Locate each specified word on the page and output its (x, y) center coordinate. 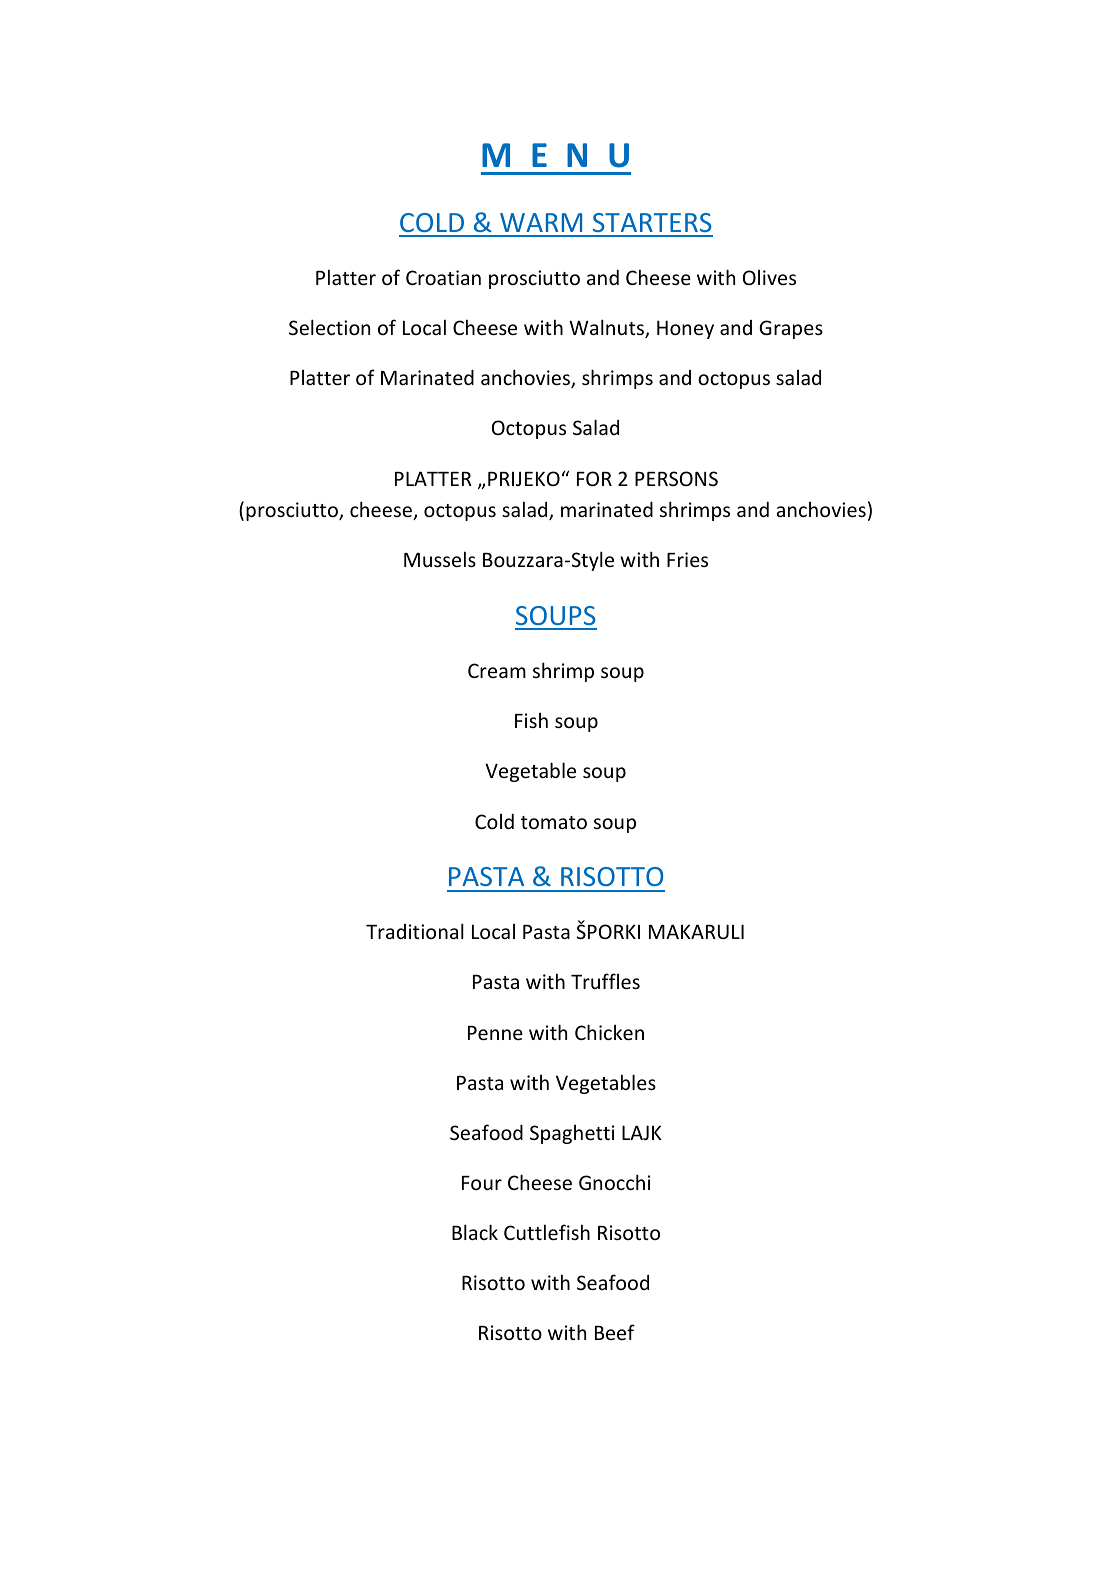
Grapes (791, 329)
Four (482, 1183)
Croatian (443, 277)
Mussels (440, 559)
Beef (615, 1332)
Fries (687, 559)
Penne (495, 1033)
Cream (497, 670)
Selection (329, 327)
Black (475, 1232)
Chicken (609, 1032)
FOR (594, 478)
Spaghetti (572, 1134)
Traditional (415, 931)
